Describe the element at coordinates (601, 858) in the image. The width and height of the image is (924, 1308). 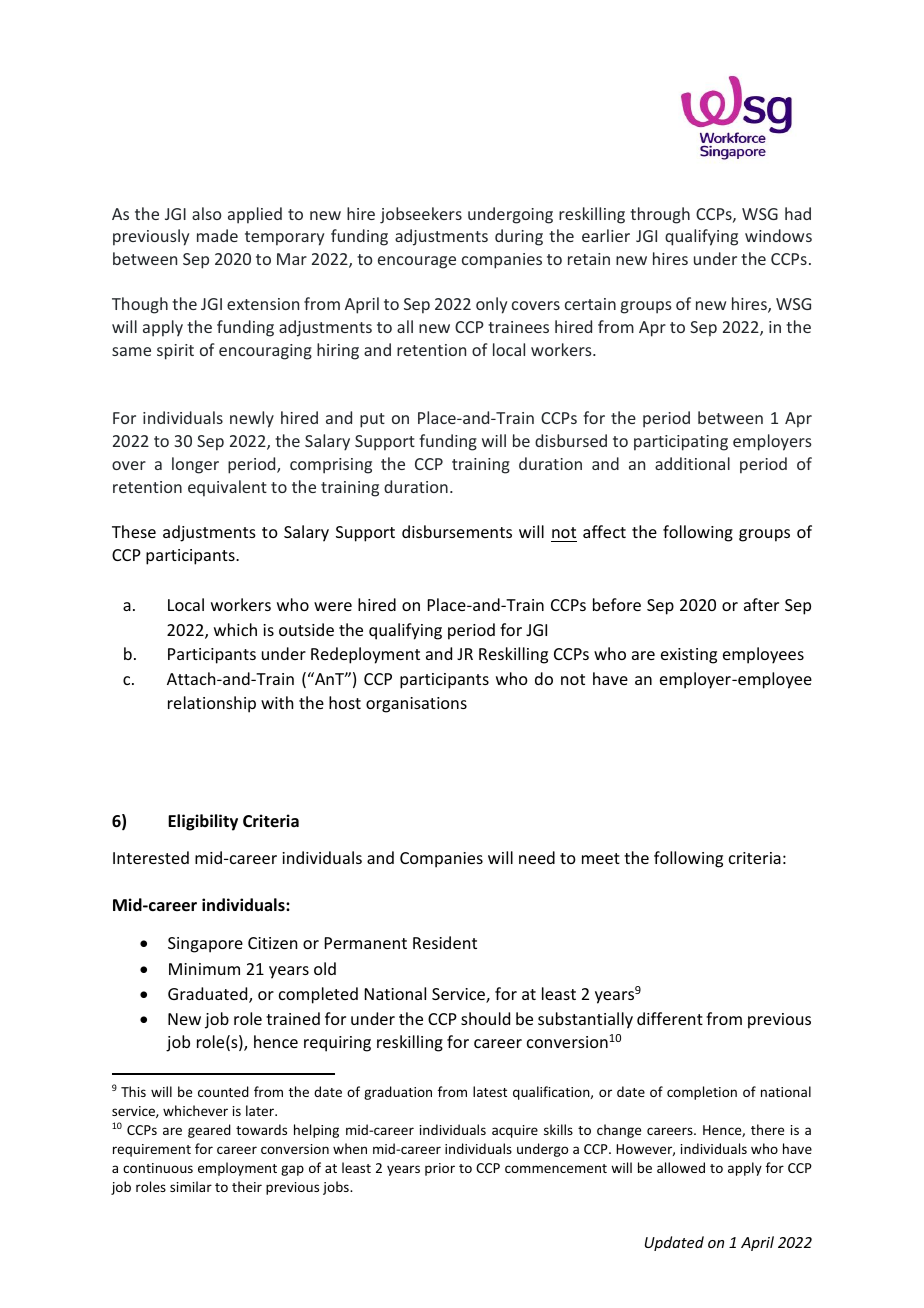
I see `meet` at that location.
